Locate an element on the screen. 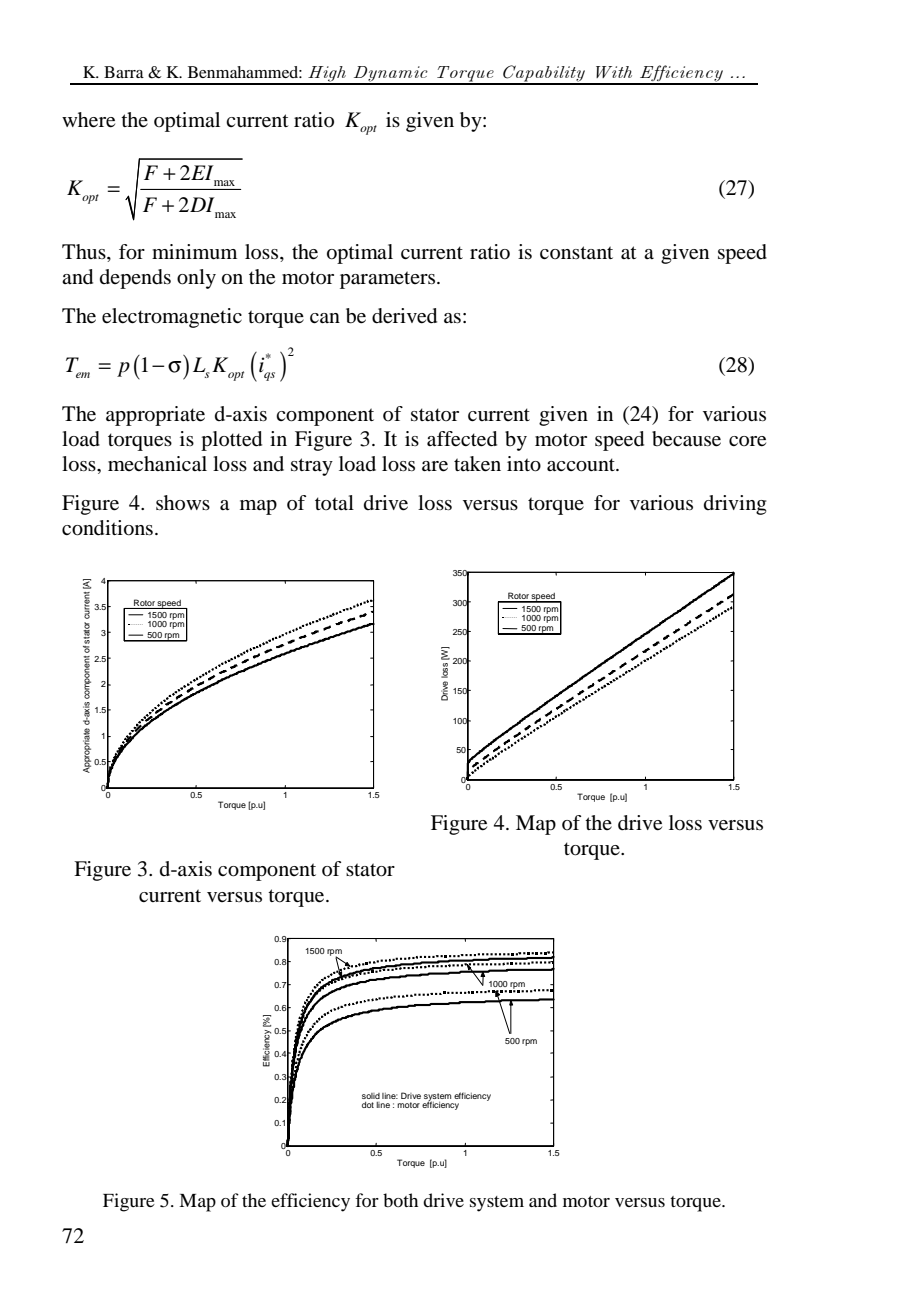 This screenshot has width=924, height=1310. shows is located at coordinates (183, 502).
